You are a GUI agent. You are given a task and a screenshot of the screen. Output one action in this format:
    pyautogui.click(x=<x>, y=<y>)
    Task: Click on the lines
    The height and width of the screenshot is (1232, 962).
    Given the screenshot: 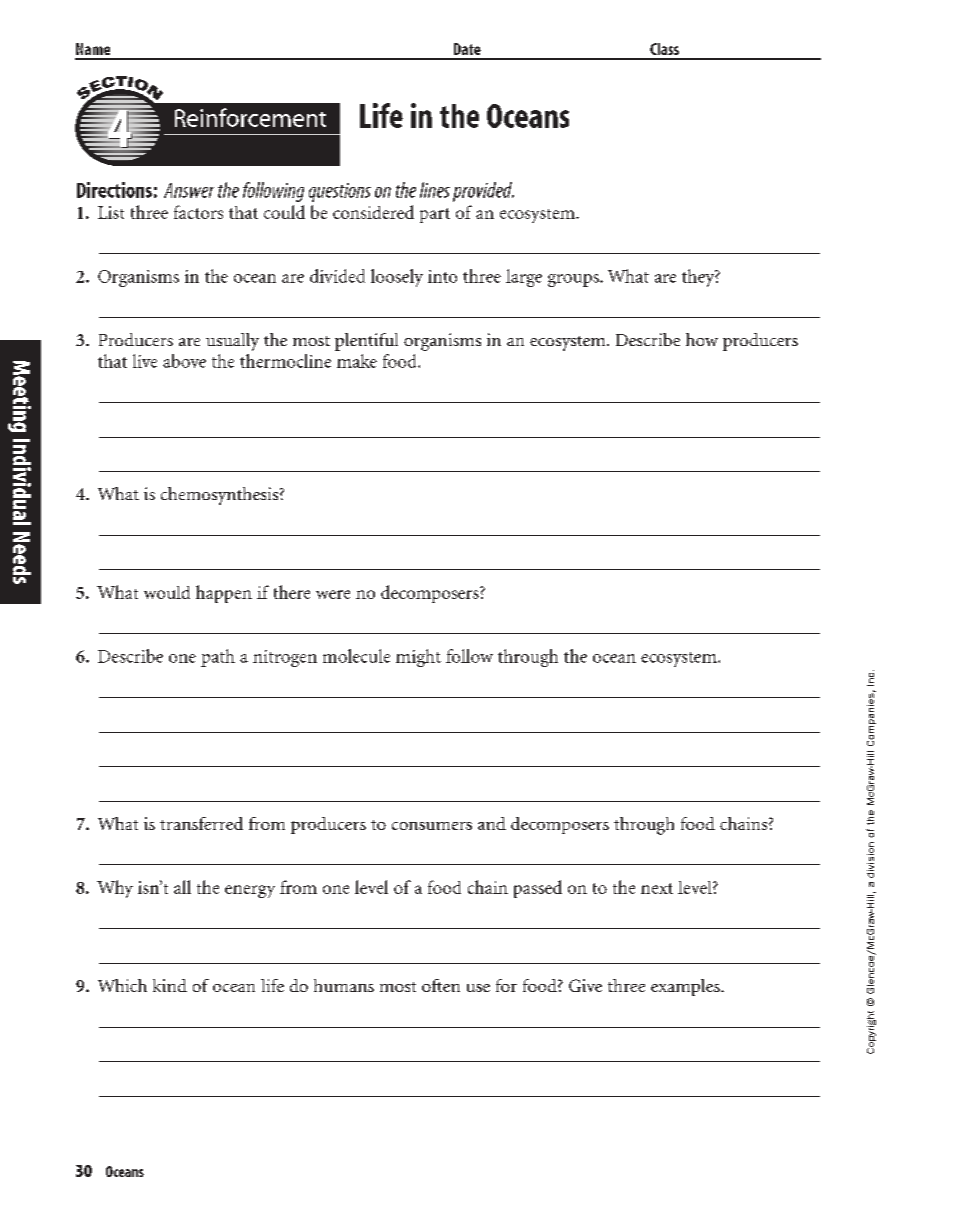 What is the action you would take?
    pyautogui.click(x=435, y=190)
